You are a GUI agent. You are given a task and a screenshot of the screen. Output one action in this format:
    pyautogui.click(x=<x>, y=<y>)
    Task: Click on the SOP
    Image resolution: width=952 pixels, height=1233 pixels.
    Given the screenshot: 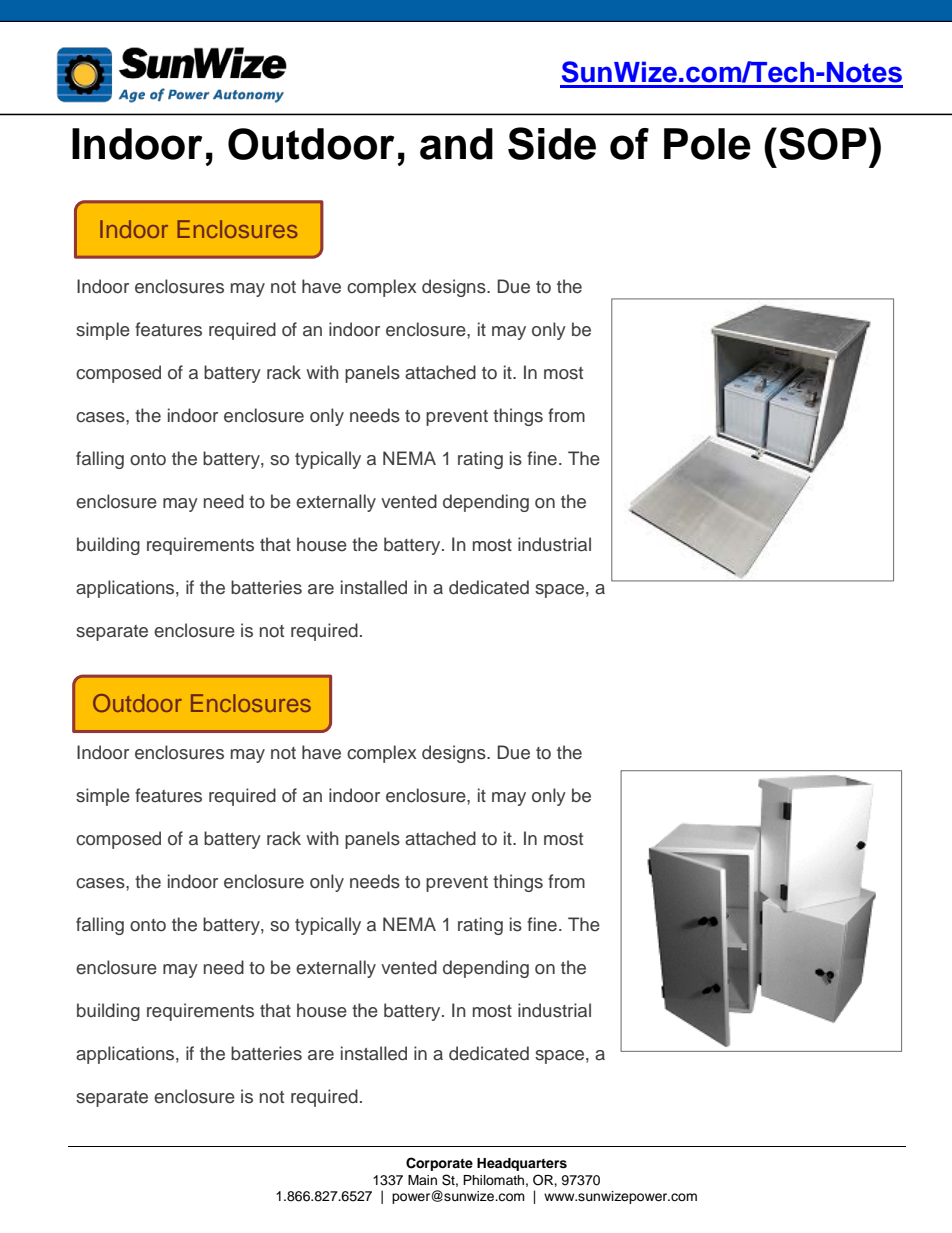 What is the action you would take?
    pyautogui.click(x=823, y=143)
